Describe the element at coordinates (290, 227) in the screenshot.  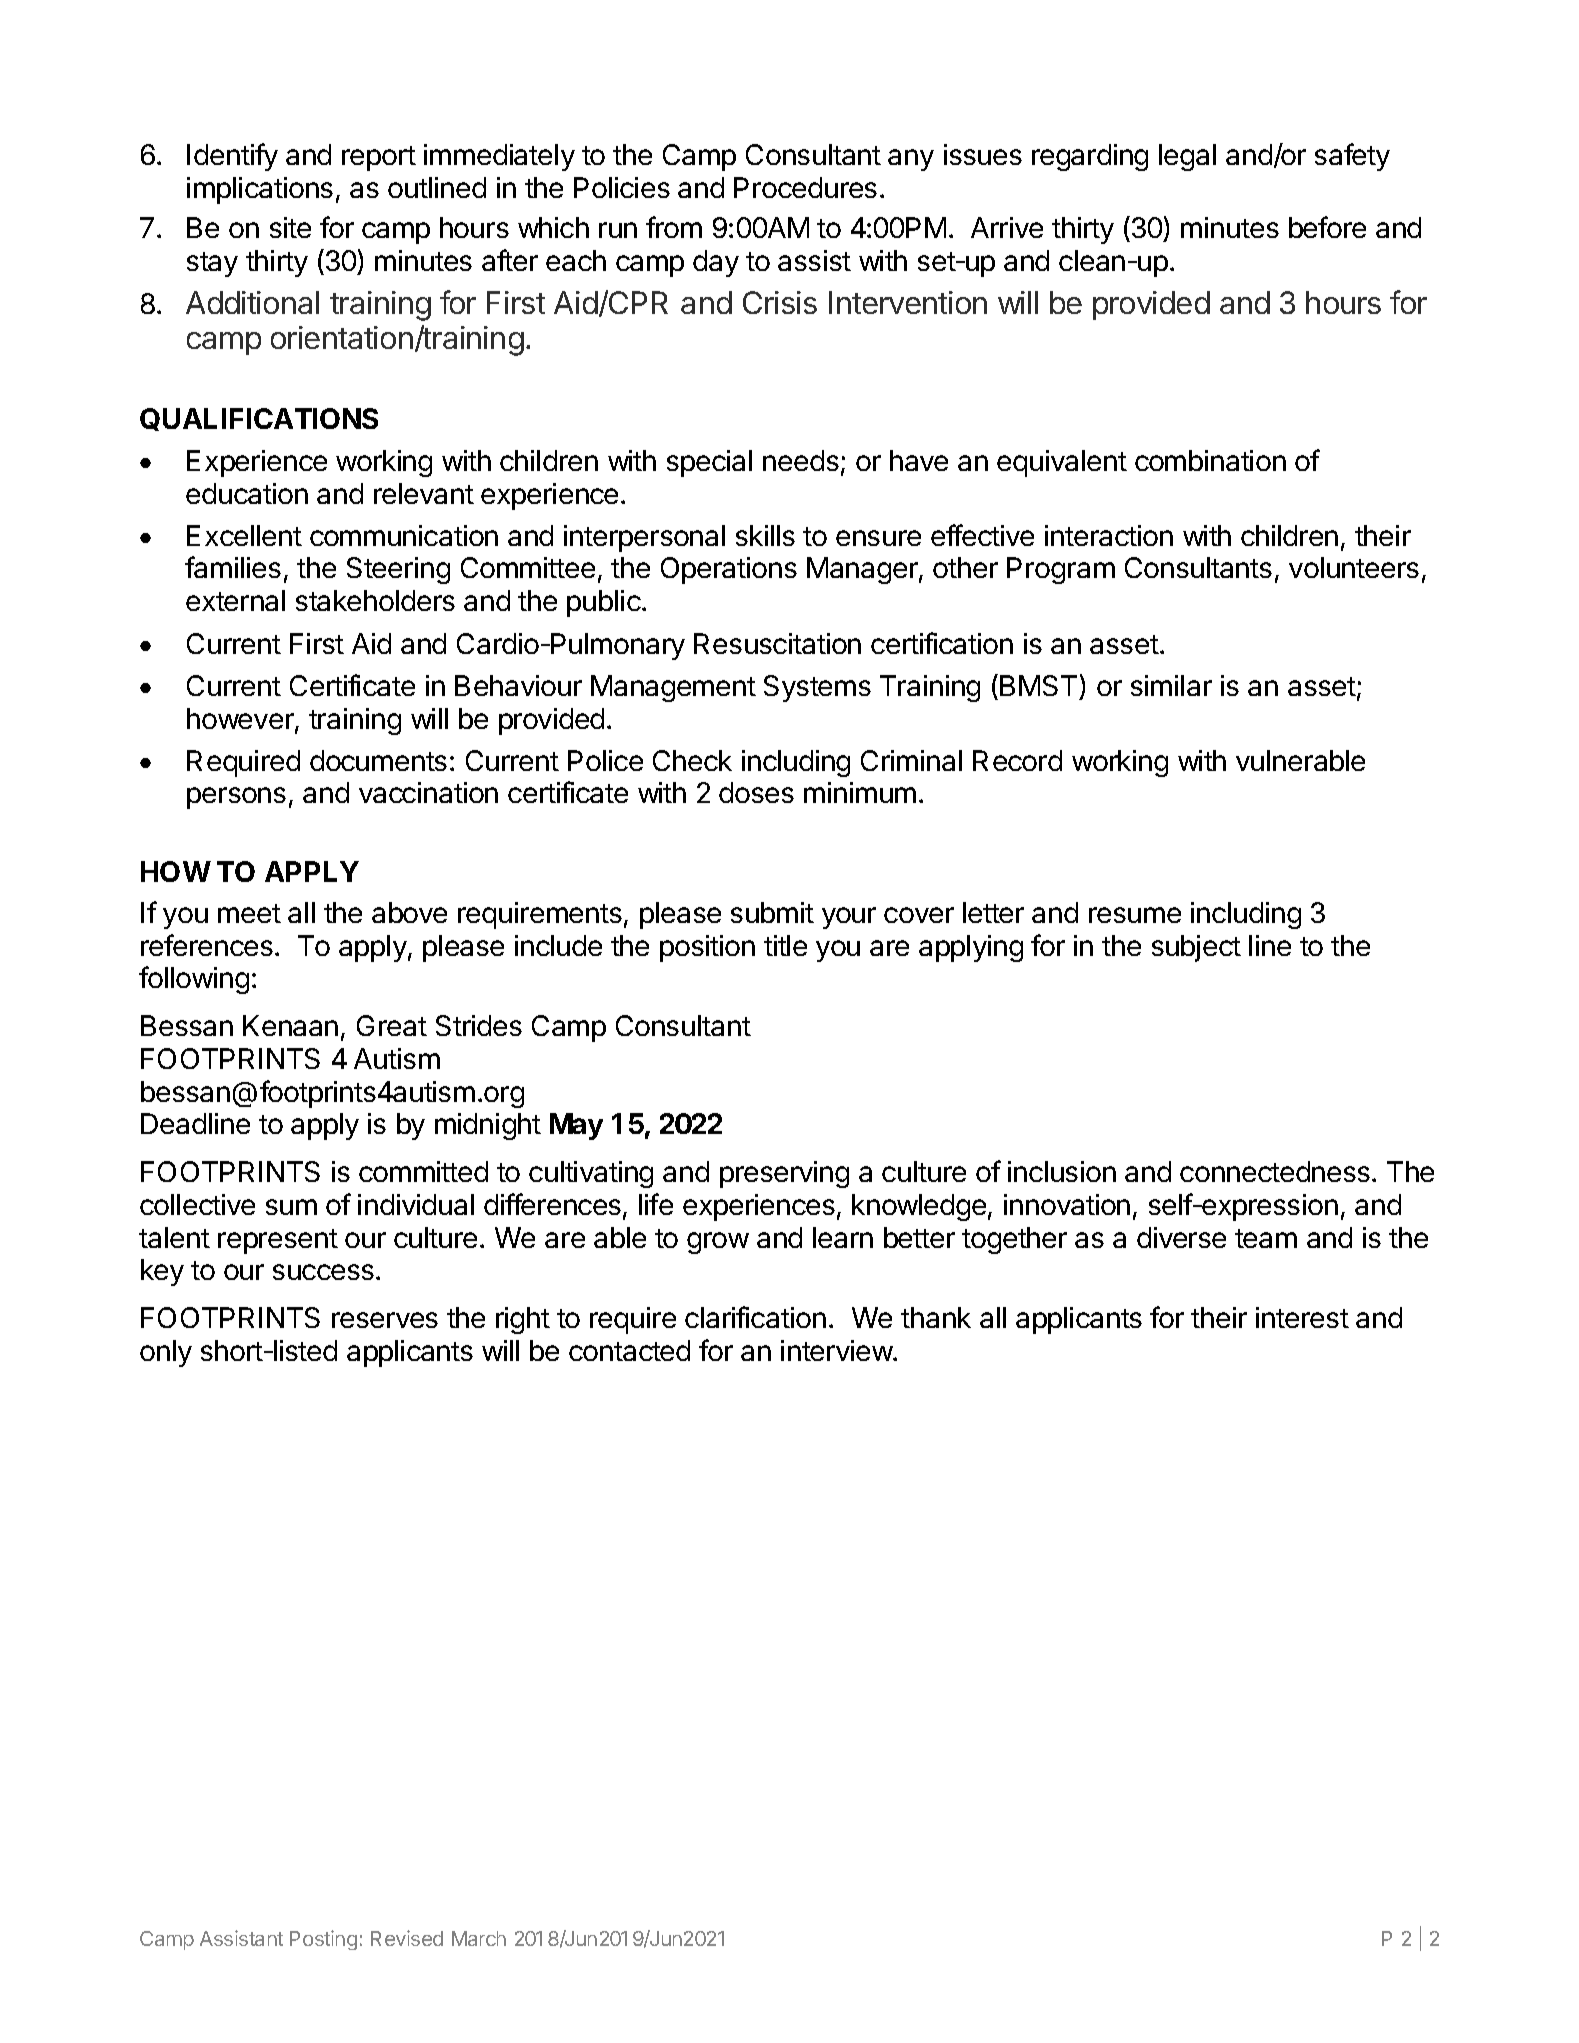
I see `site` at that location.
